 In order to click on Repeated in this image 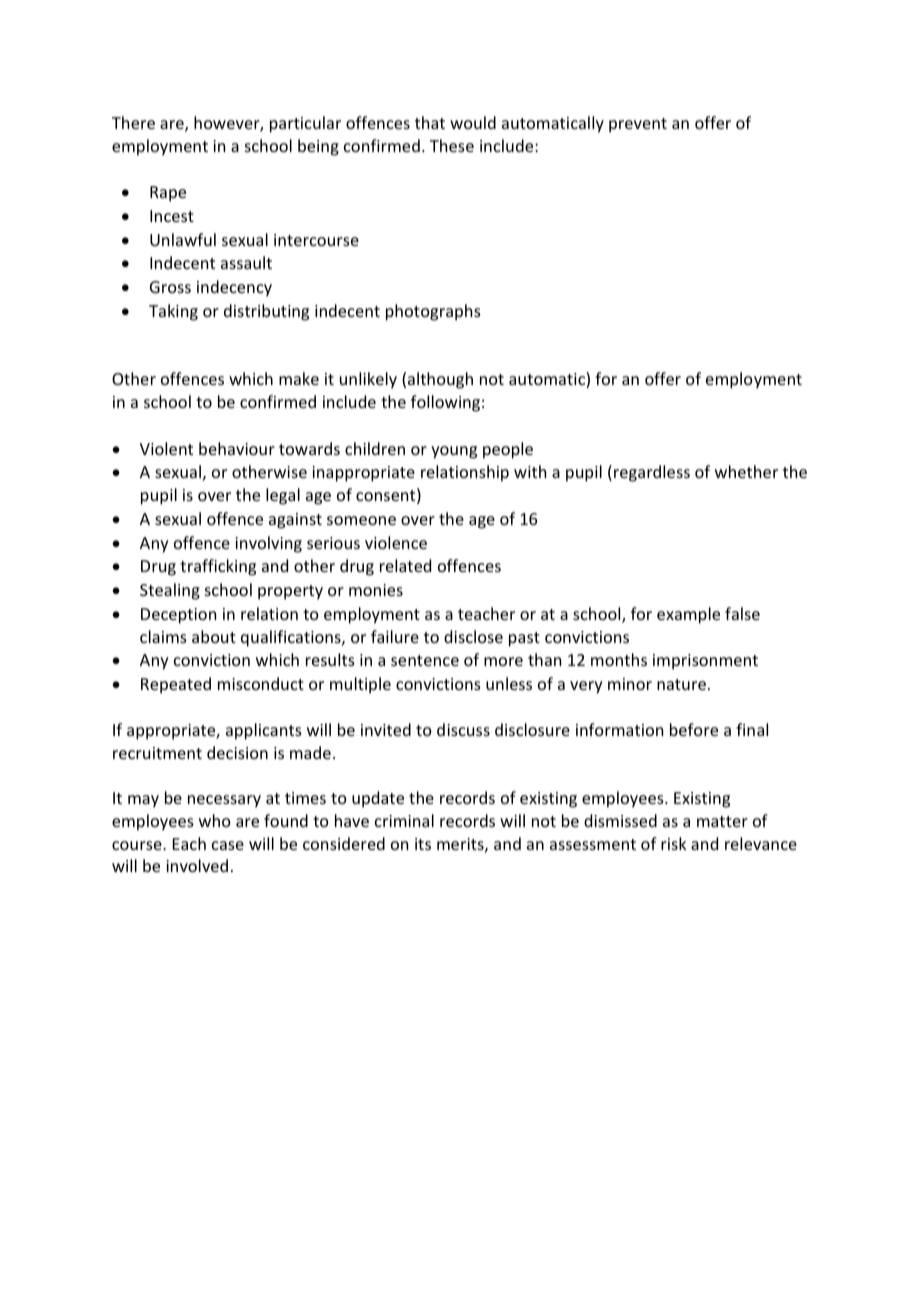, I will do `click(176, 685)`.
